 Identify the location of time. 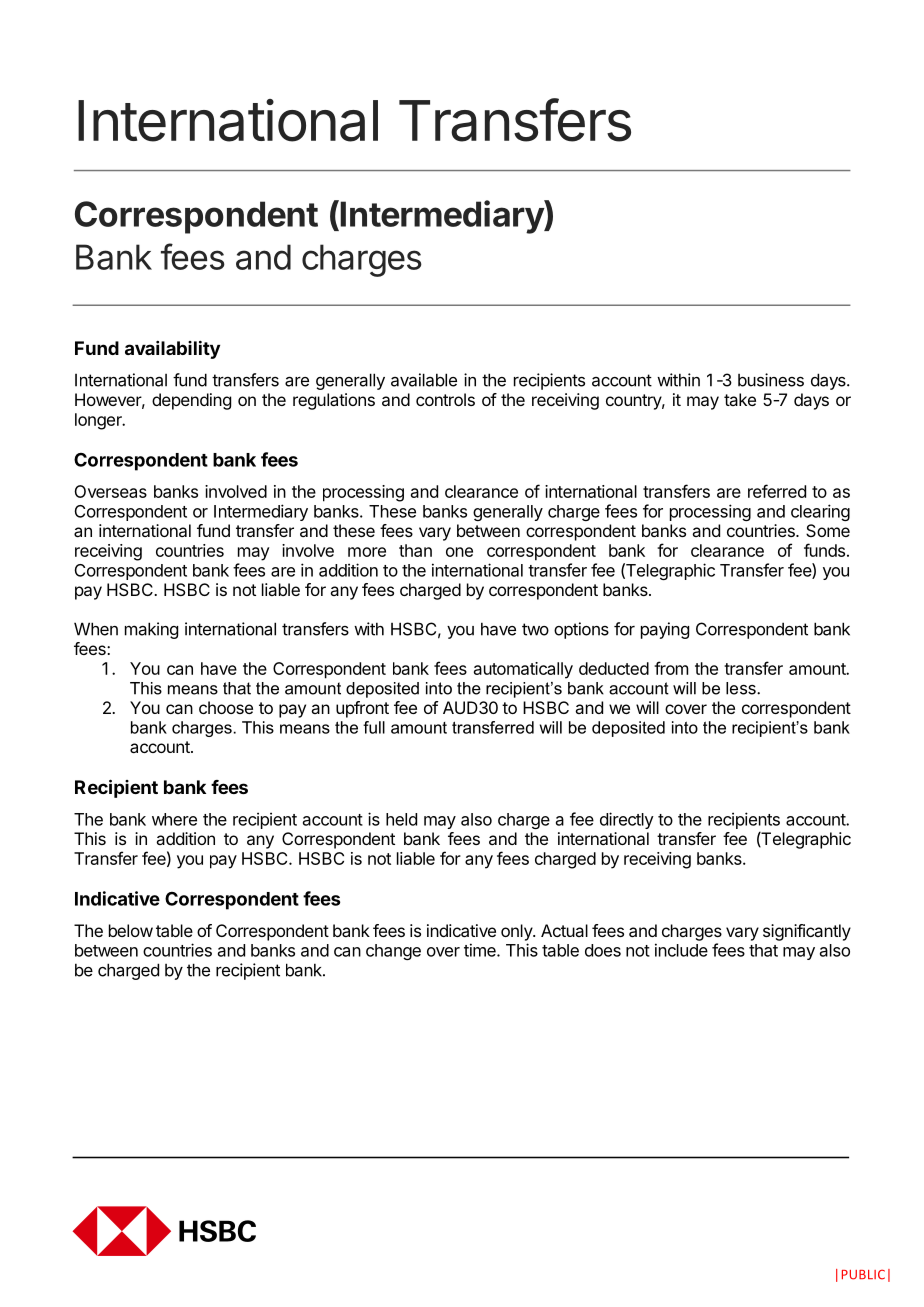
(481, 950).
